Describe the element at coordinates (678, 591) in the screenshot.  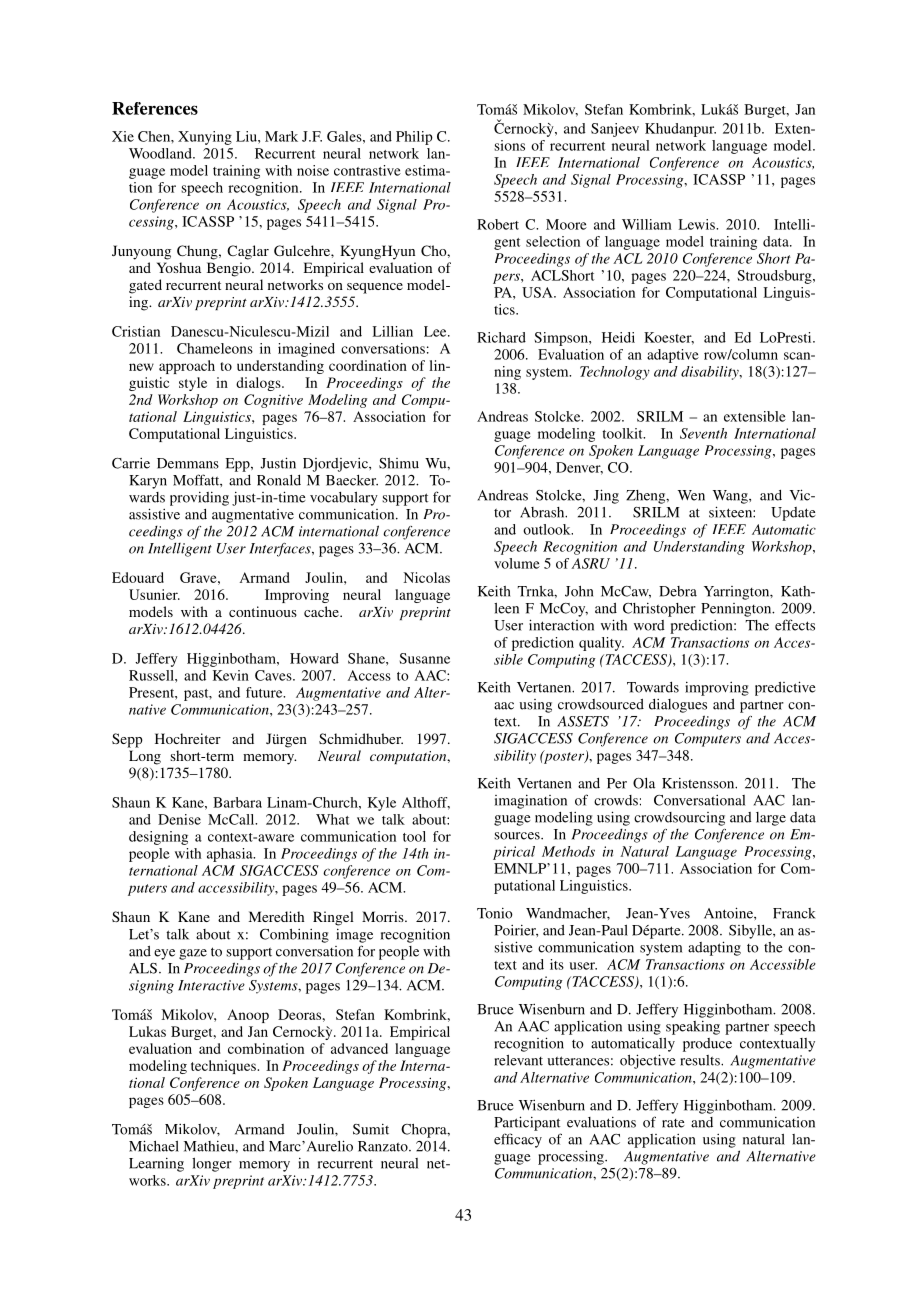
I see `Debra` at that location.
